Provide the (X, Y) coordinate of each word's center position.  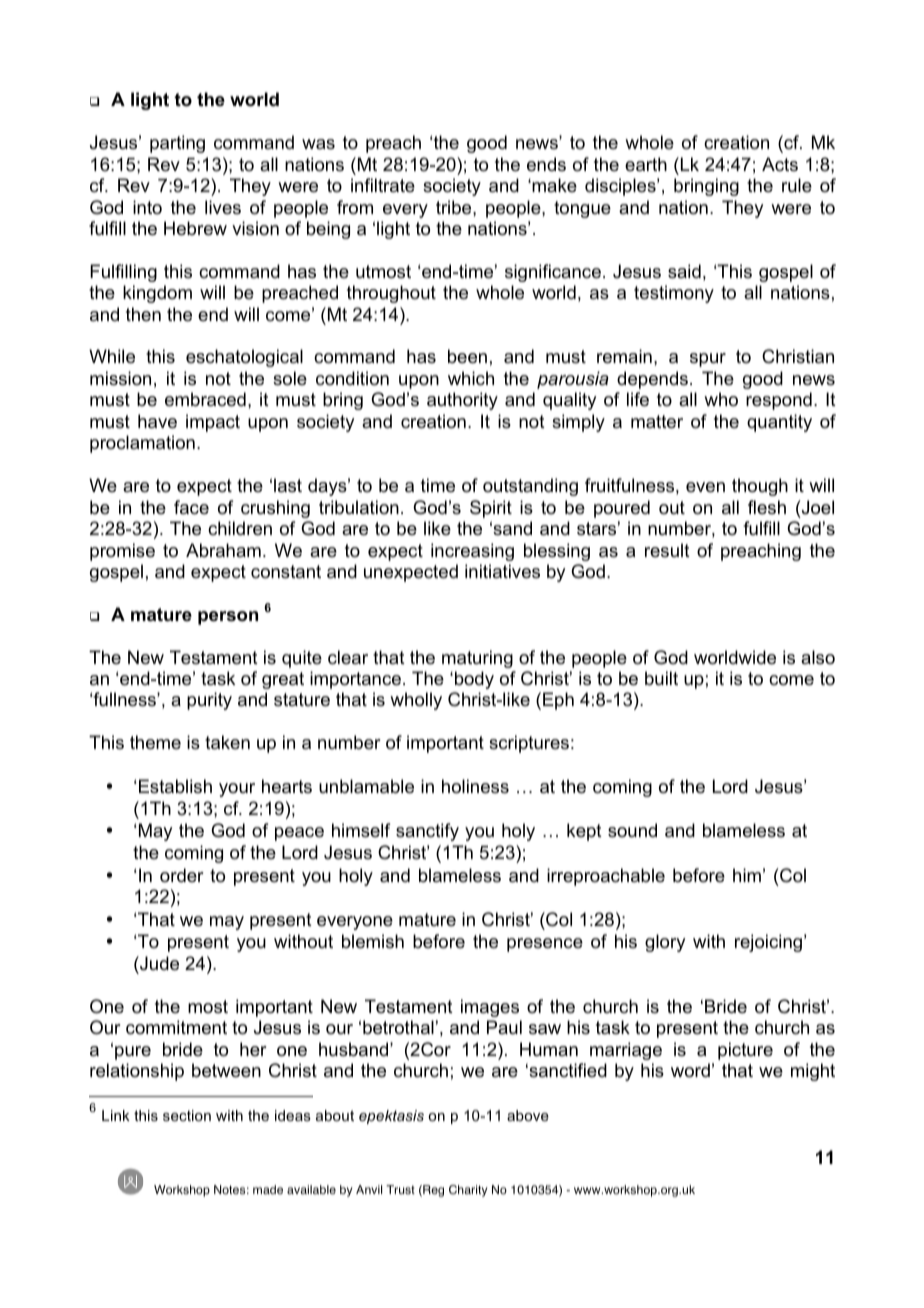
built (661, 678)
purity (209, 701)
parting (177, 144)
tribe (455, 207)
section (187, 1115)
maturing (477, 659)
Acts (780, 164)
